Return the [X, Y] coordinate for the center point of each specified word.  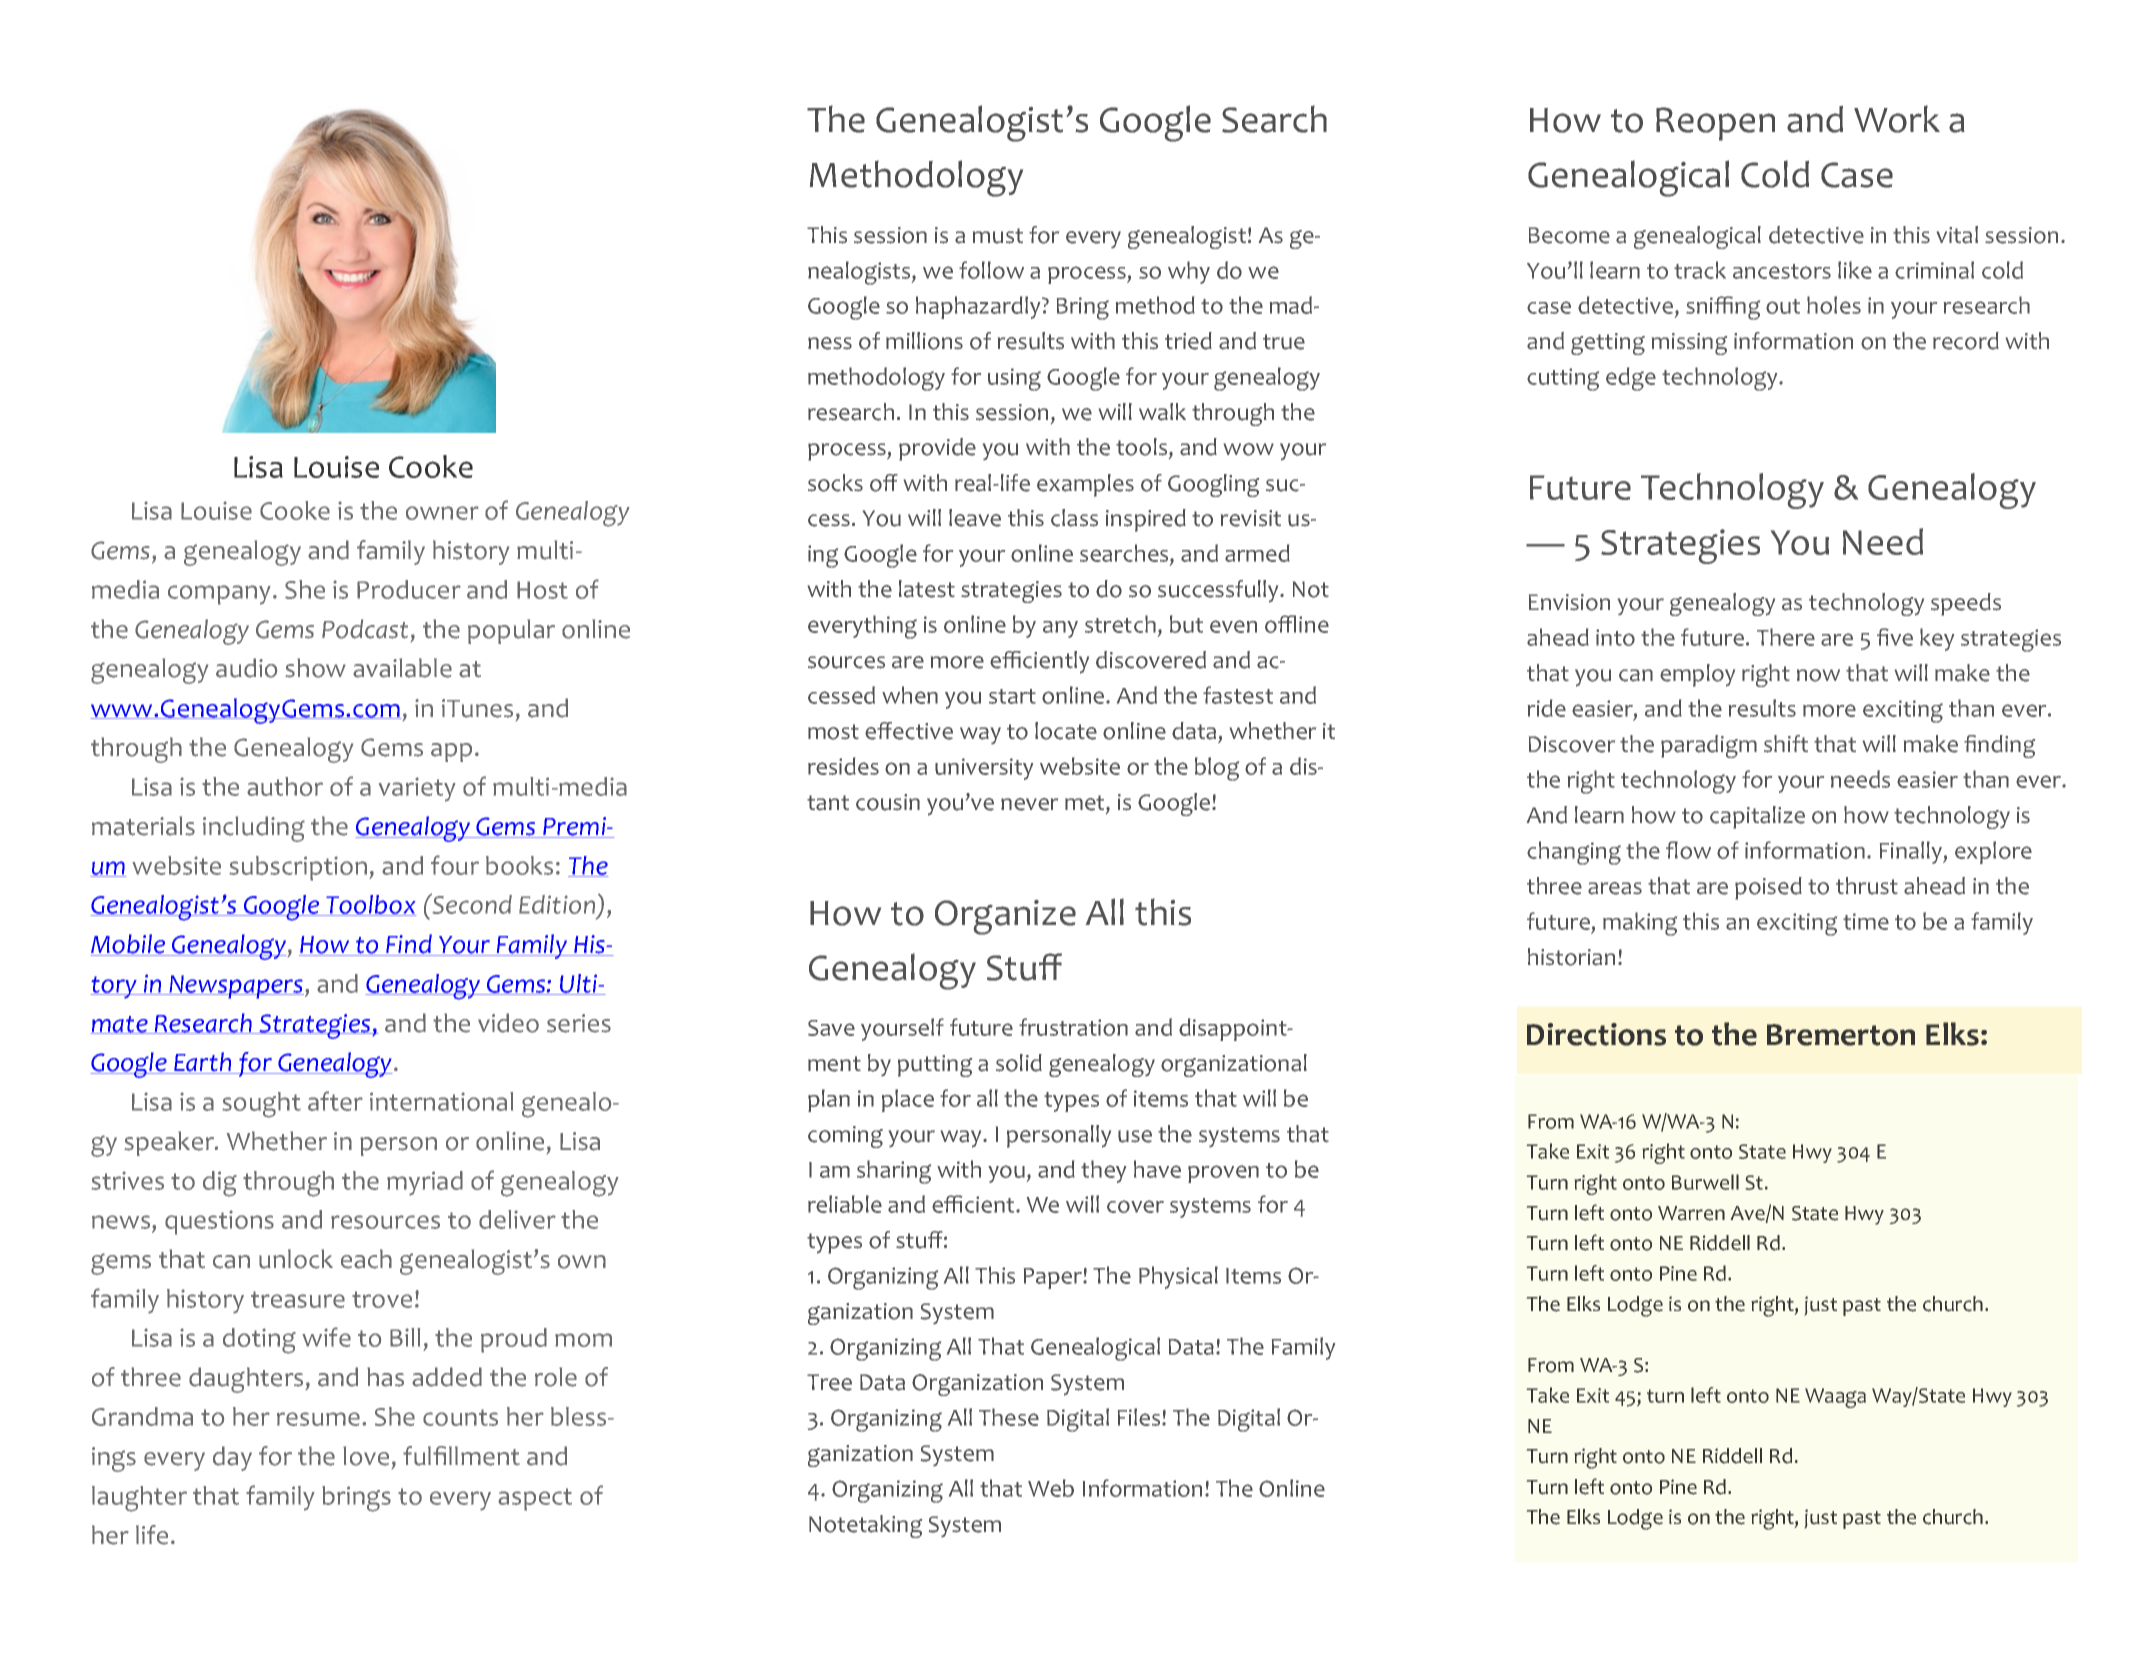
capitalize [1757, 817]
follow [991, 270]
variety [417, 789]
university [984, 769]
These [1009, 1417]
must [998, 236]
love [366, 1456]
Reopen [1715, 124]
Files [1140, 1417]
